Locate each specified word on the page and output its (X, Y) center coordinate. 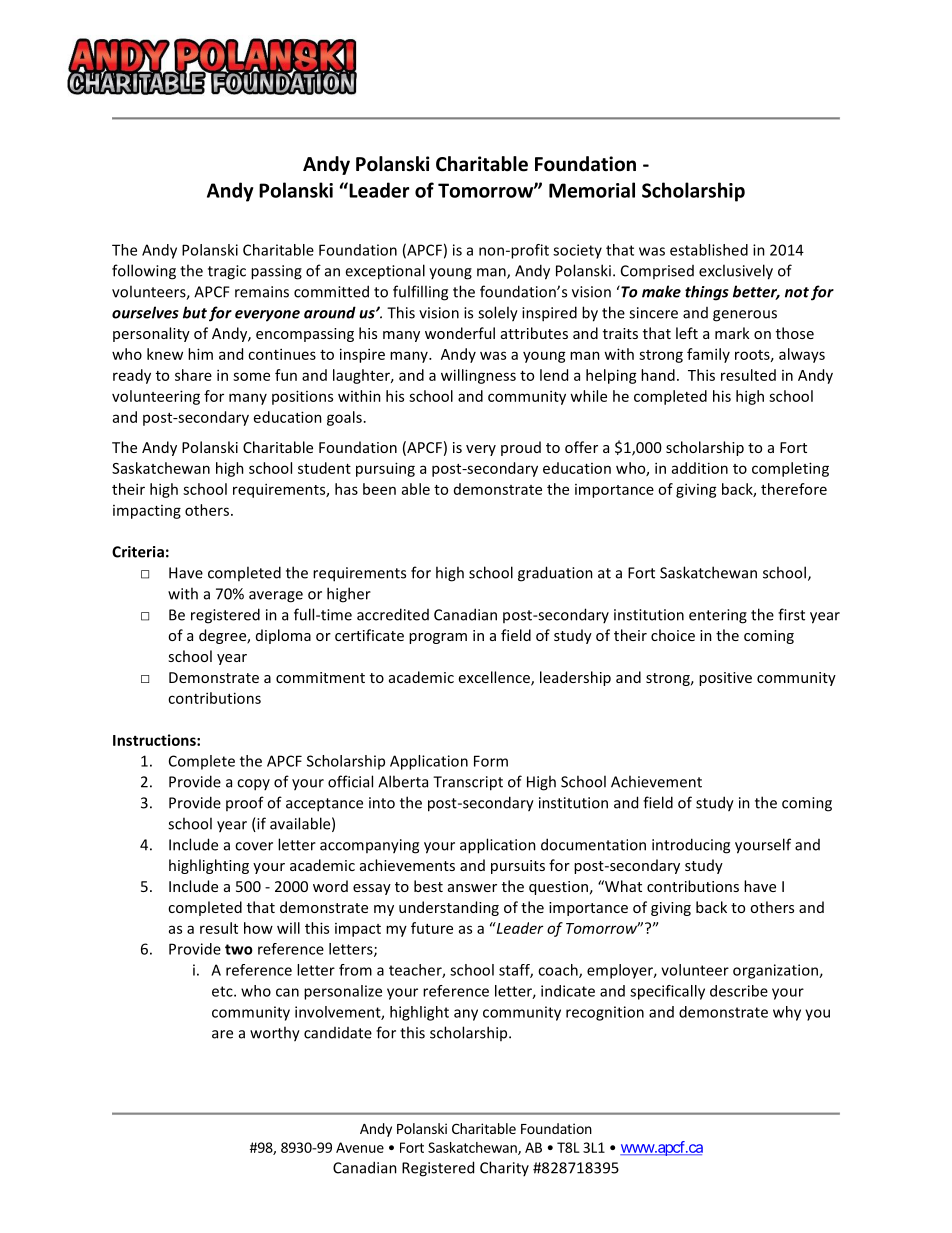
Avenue (360, 1147)
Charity (504, 1168)
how (258, 928)
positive (725, 679)
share (193, 375)
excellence (495, 678)
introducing (691, 846)
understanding (449, 908)
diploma (283, 636)
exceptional (385, 272)
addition (700, 468)
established (709, 250)
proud (521, 448)
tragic (227, 272)
